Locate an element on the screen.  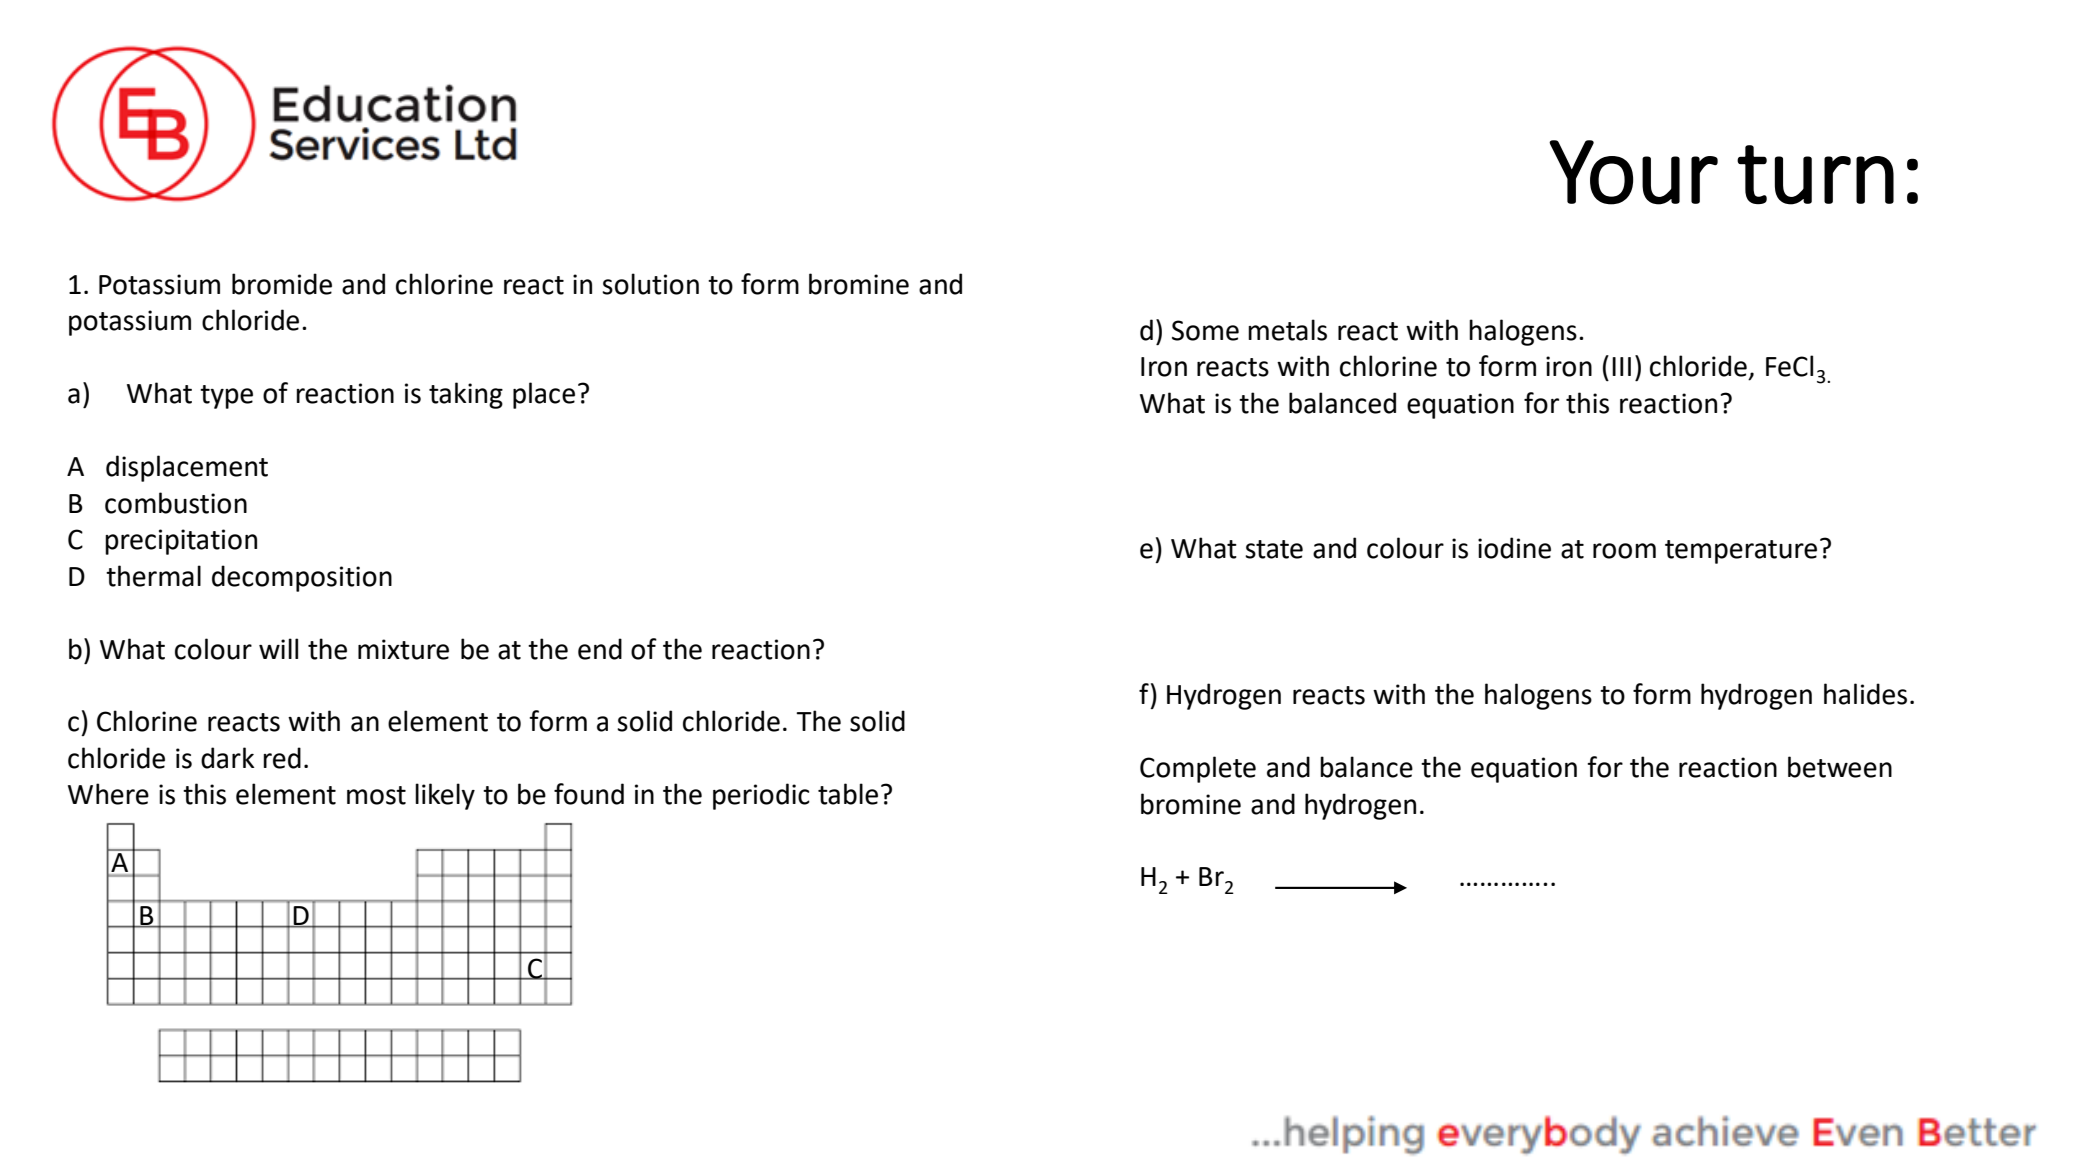
Your is located at coordinates (1633, 172).
